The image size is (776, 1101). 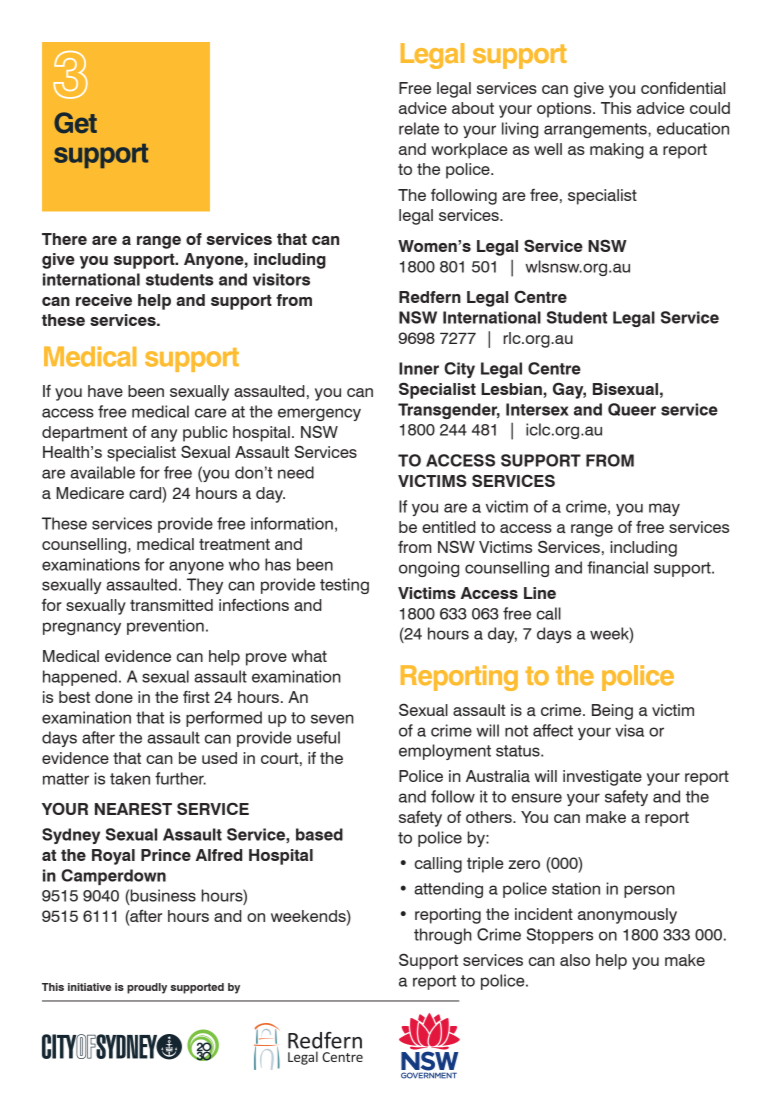 I want to click on proudly, so click(x=147, y=988).
